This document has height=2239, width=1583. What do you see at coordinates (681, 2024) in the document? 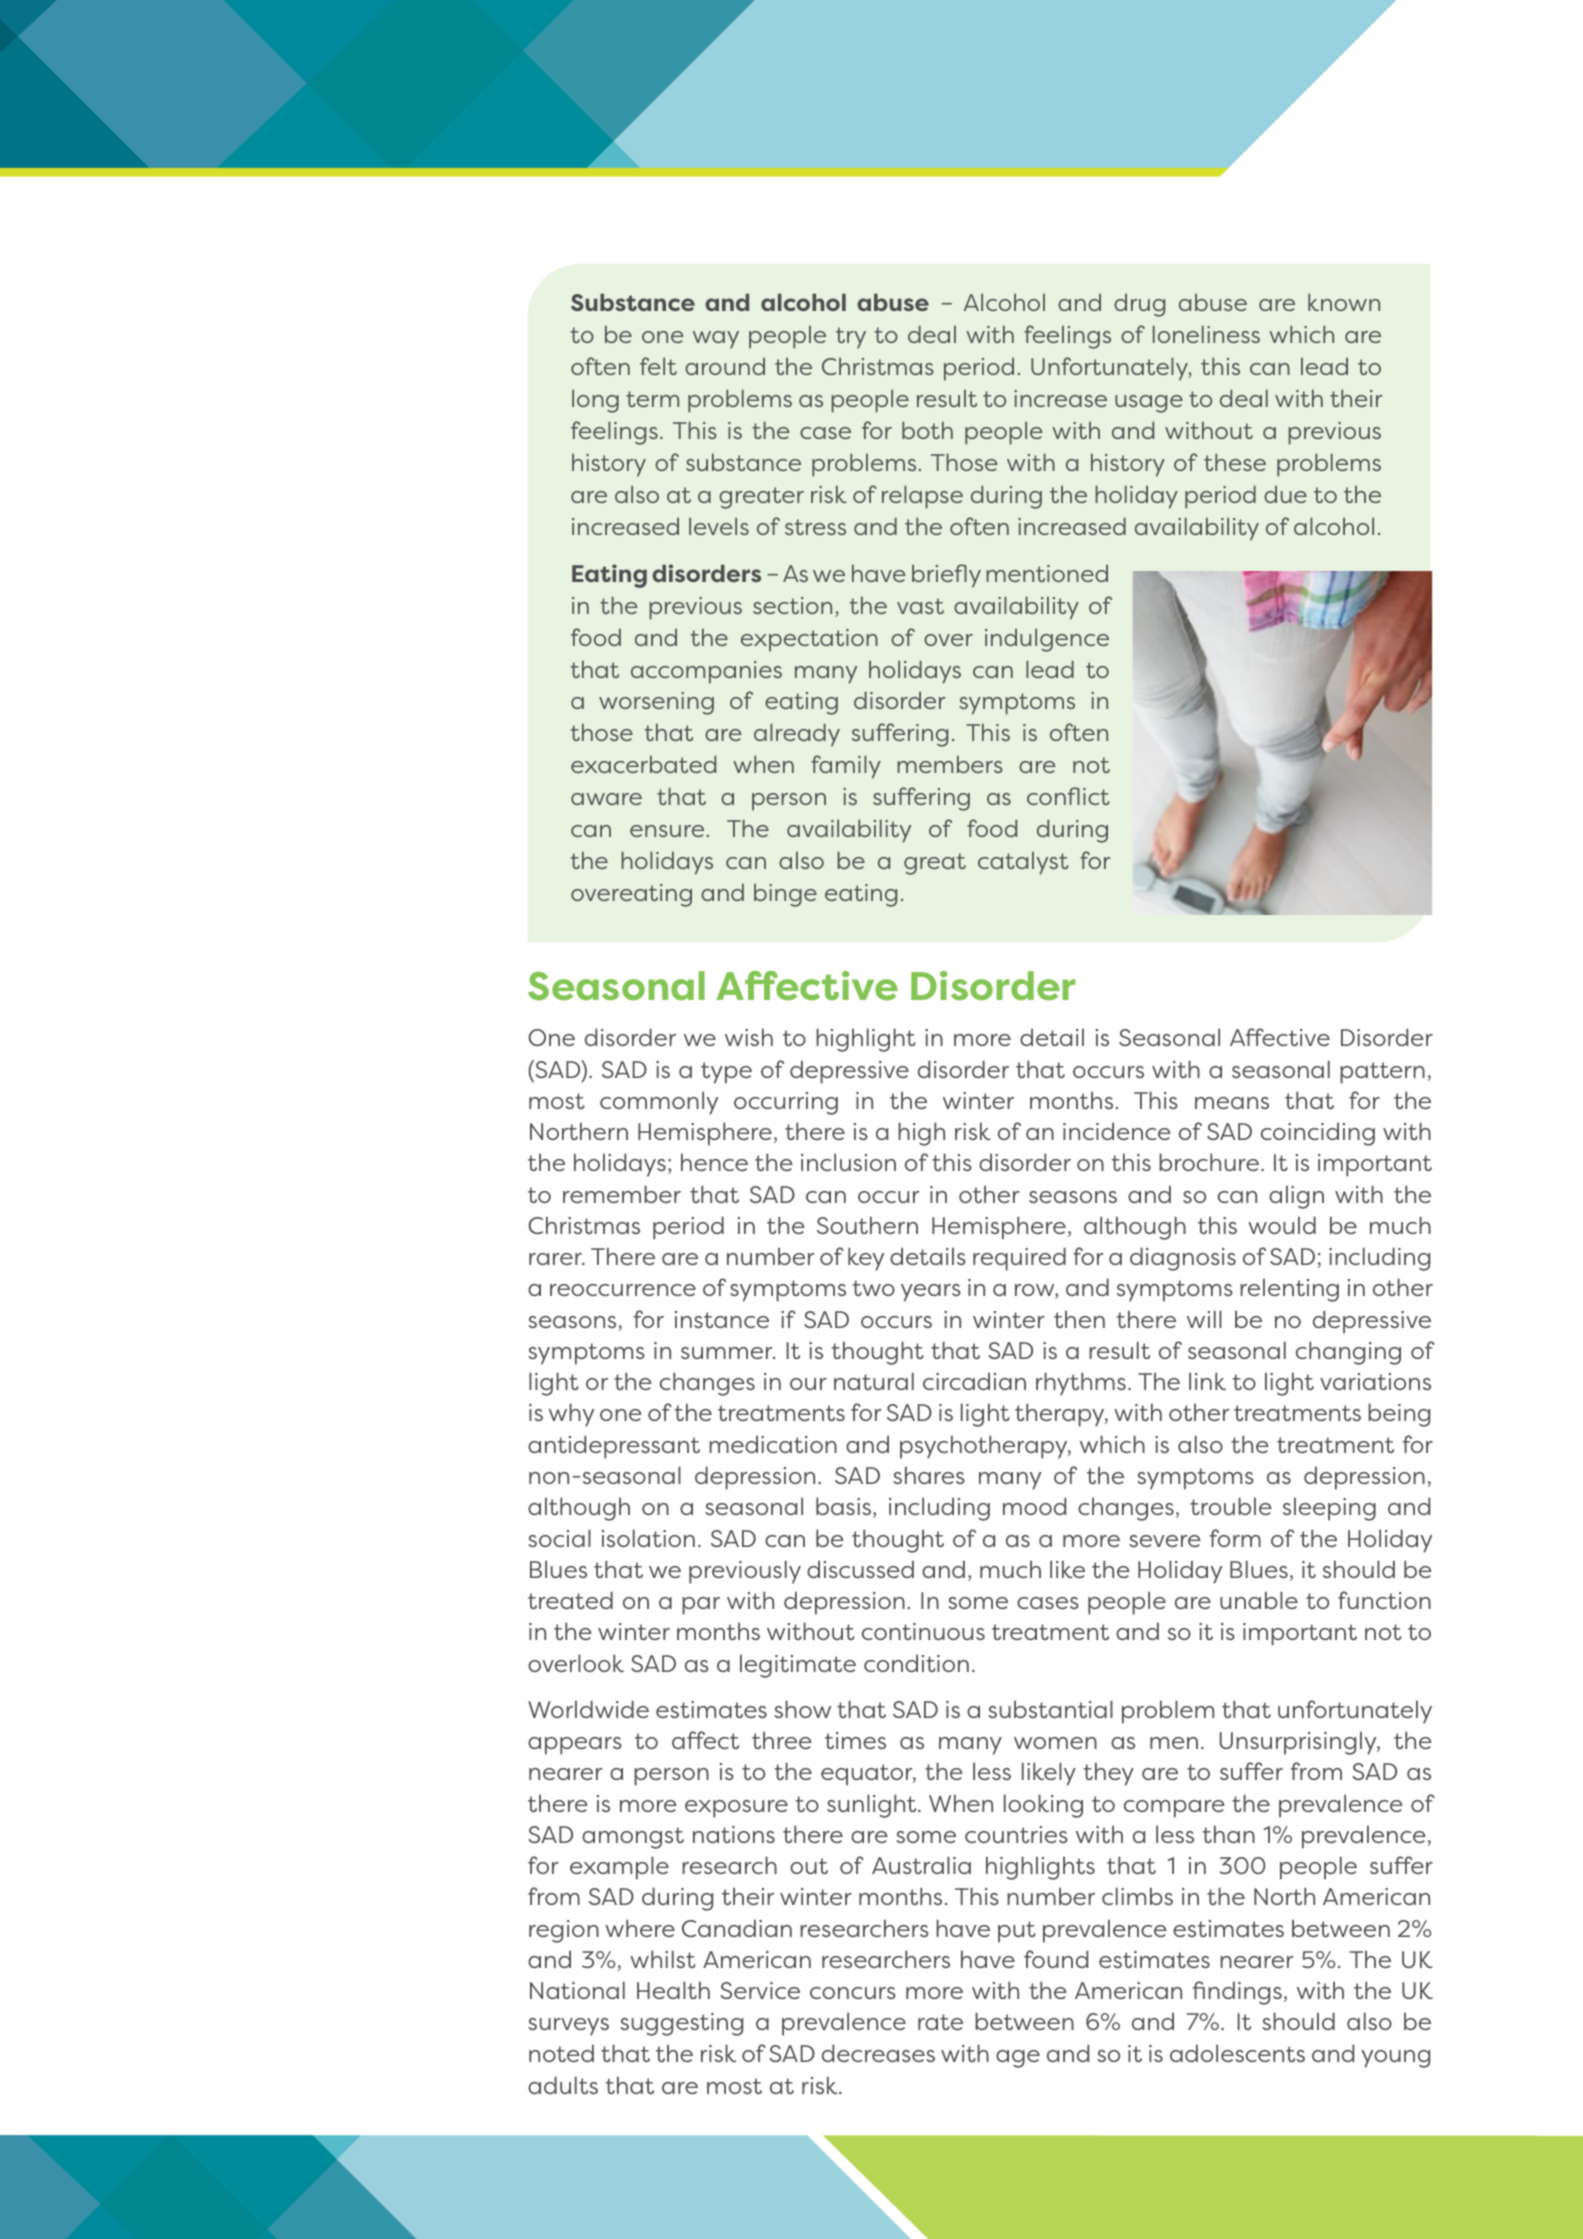
I see `suggesting` at bounding box center [681, 2024].
